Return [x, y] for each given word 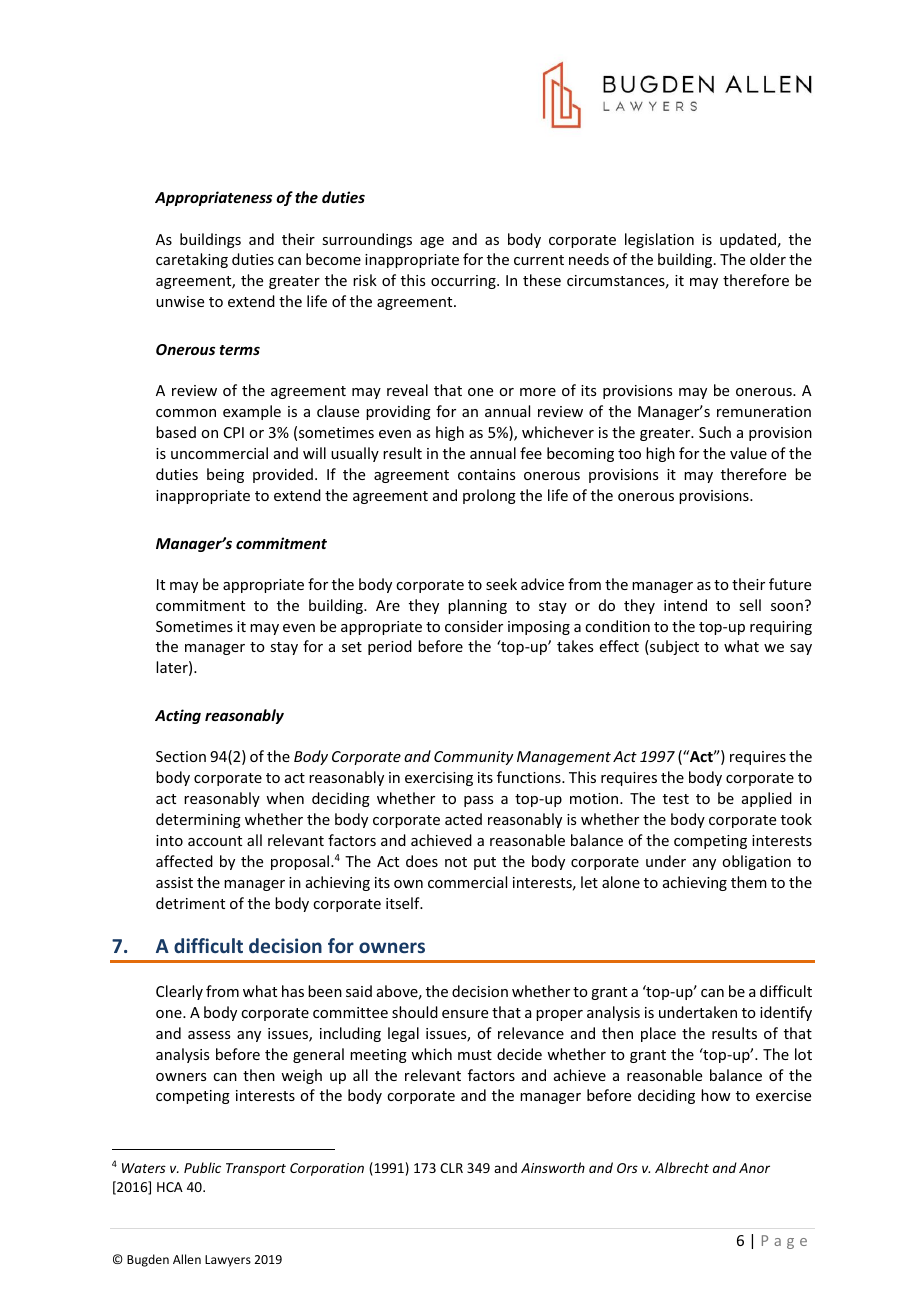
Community [474, 758]
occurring [464, 282]
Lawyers [228, 1261]
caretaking [192, 260]
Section [181, 756]
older [768, 259]
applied [767, 799]
